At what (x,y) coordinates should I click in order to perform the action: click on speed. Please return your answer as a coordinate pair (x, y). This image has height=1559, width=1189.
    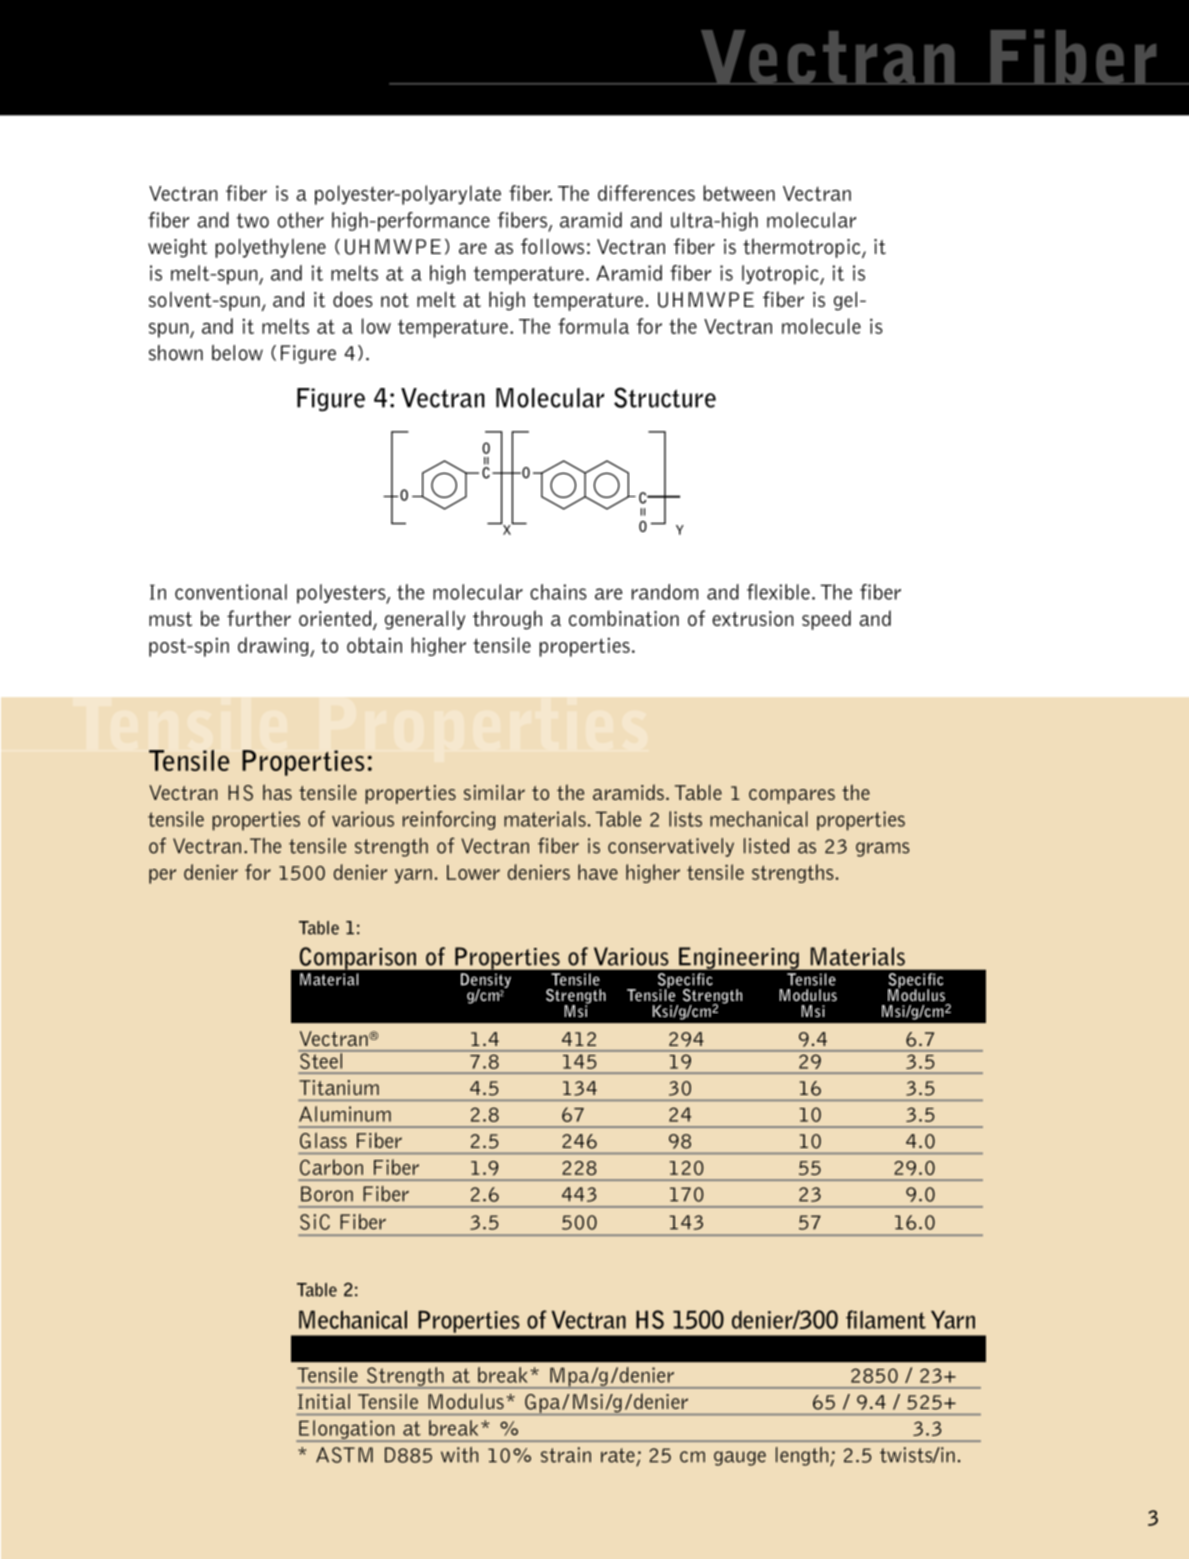
    Looking at the image, I should click on (826, 620).
